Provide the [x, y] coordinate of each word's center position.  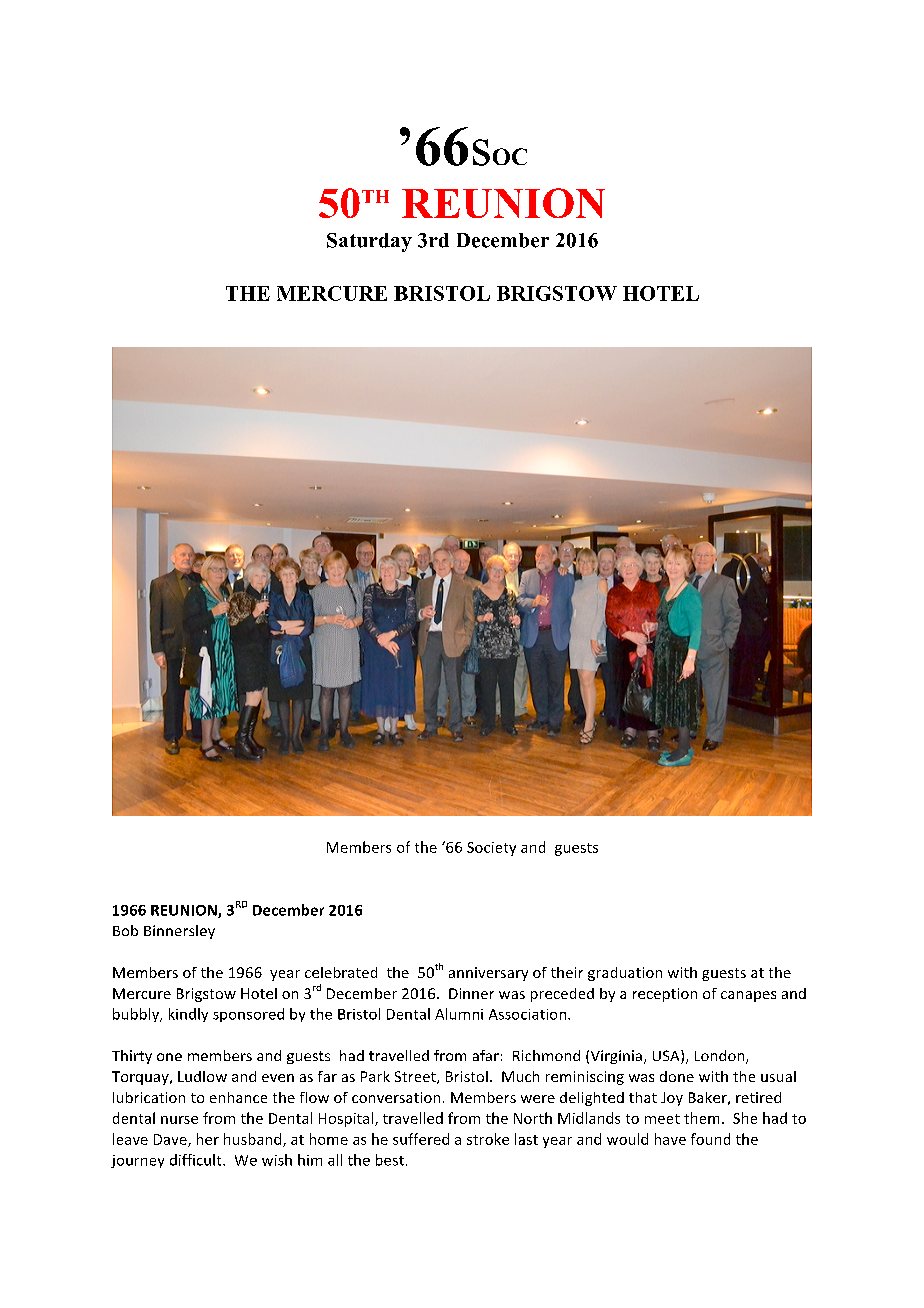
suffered [421, 1139]
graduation [625, 974]
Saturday [369, 242]
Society [491, 849]
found [710, 1139]
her [208, 1139]
